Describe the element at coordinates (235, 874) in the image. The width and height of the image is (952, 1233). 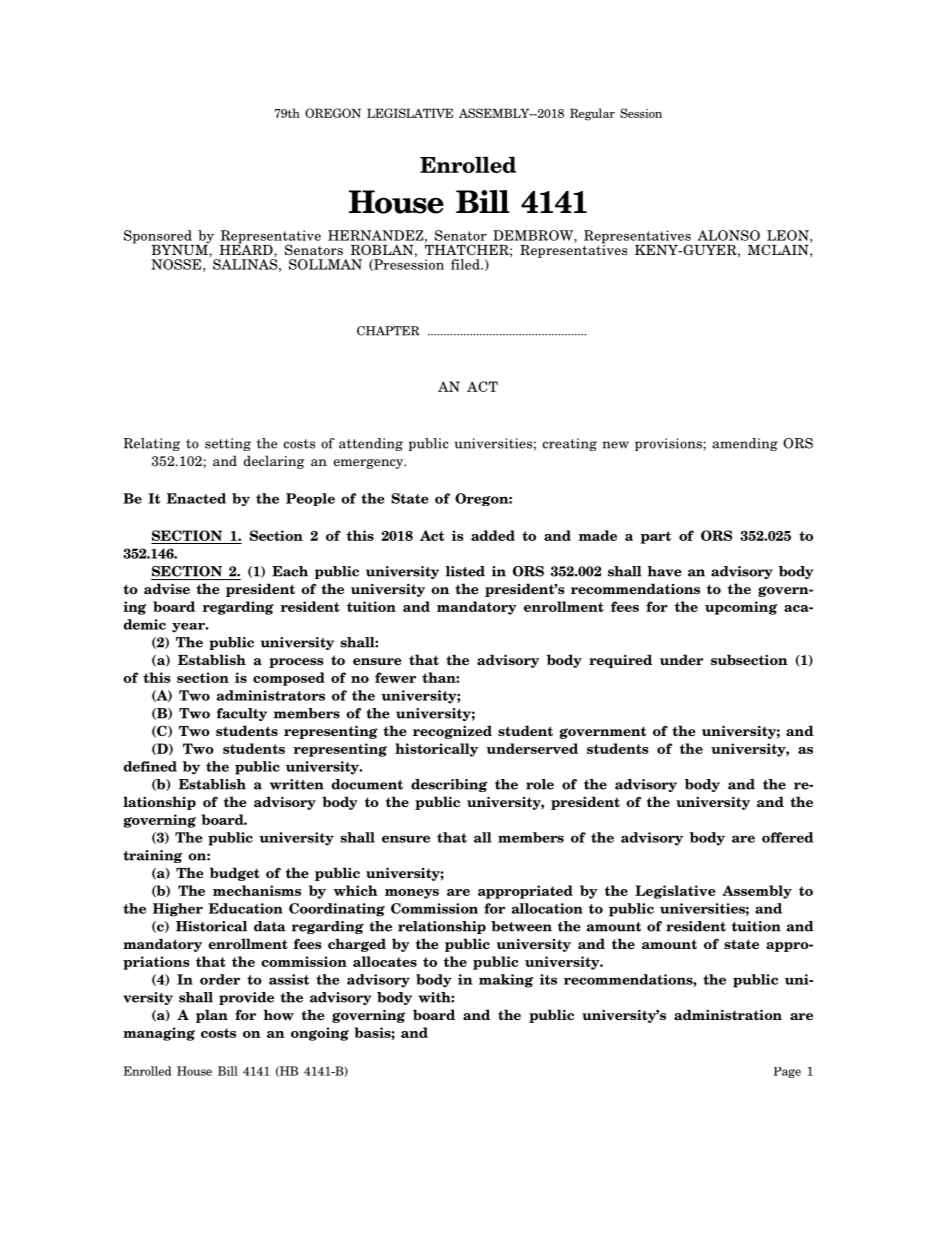
I see `budget` at that location.
